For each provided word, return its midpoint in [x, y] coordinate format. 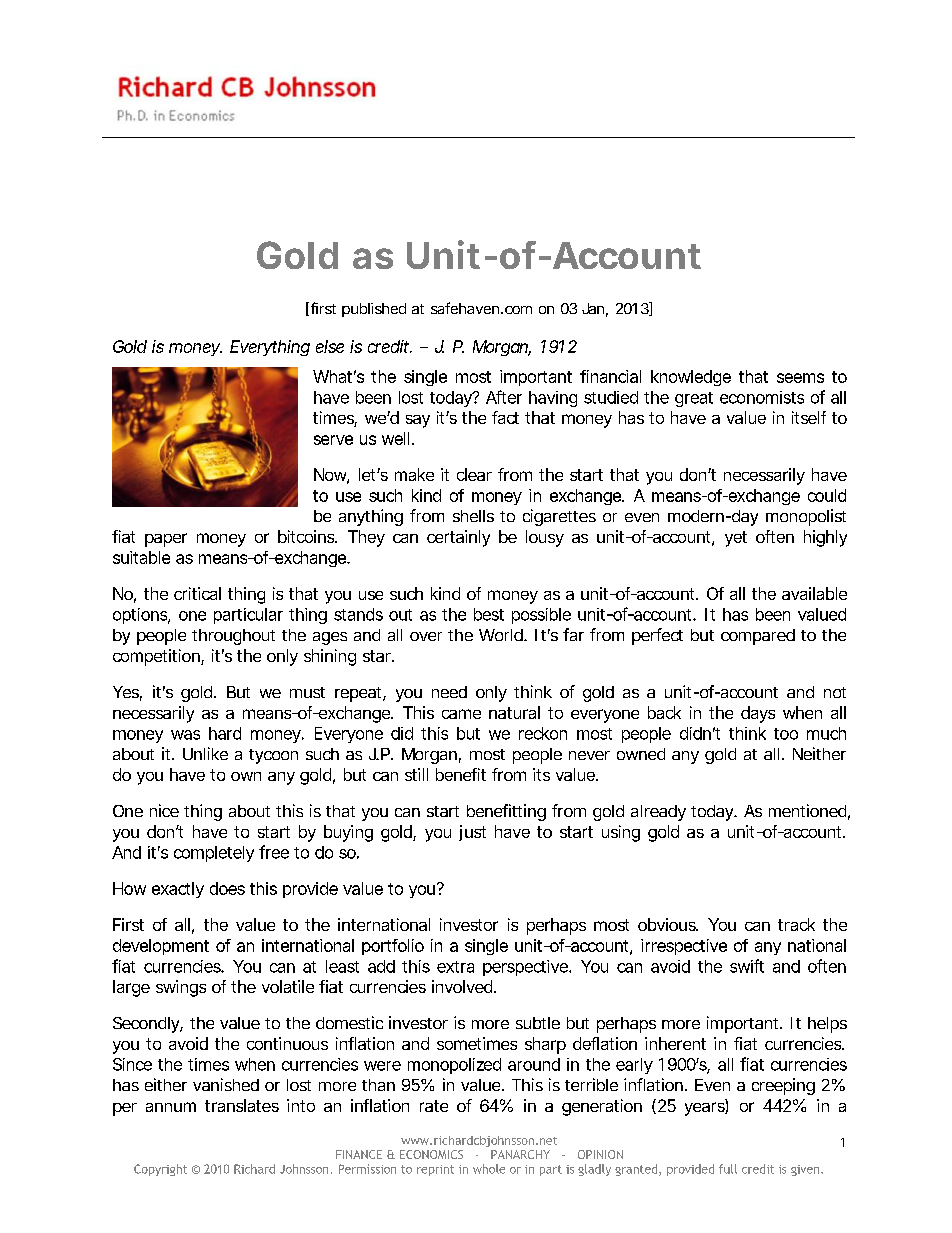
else [330, 346]
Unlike [205, 753]
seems [800, 378]
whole [489, 1169]
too [786, 734]
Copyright [160, 1170]
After [504, 397]
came [461, 714]
